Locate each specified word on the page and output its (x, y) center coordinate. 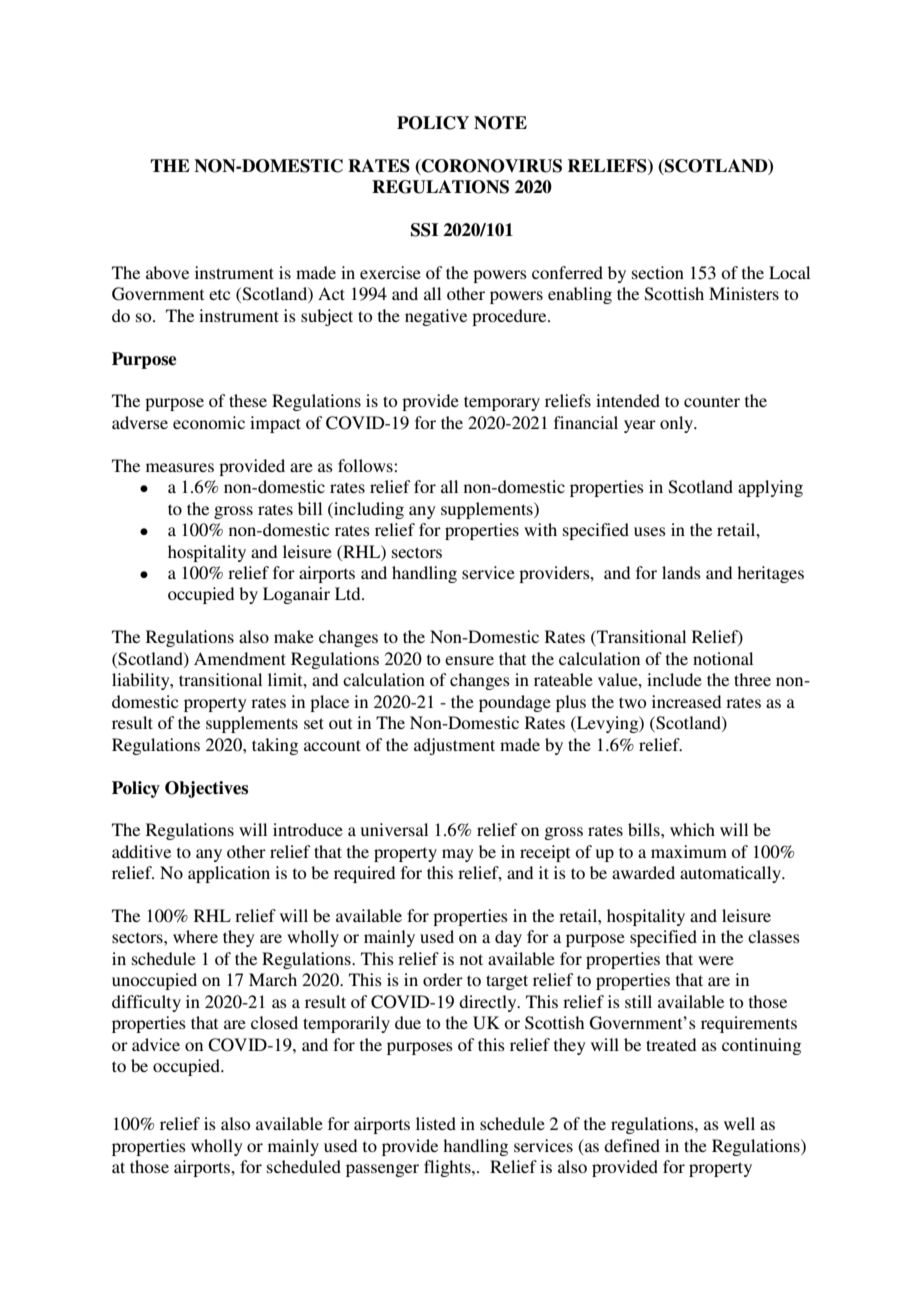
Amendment (240, 658)
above (167, 272)
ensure (469, 660)
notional (723, 658)
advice (156, 1044)
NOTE (500, 123)
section (658, 272)
